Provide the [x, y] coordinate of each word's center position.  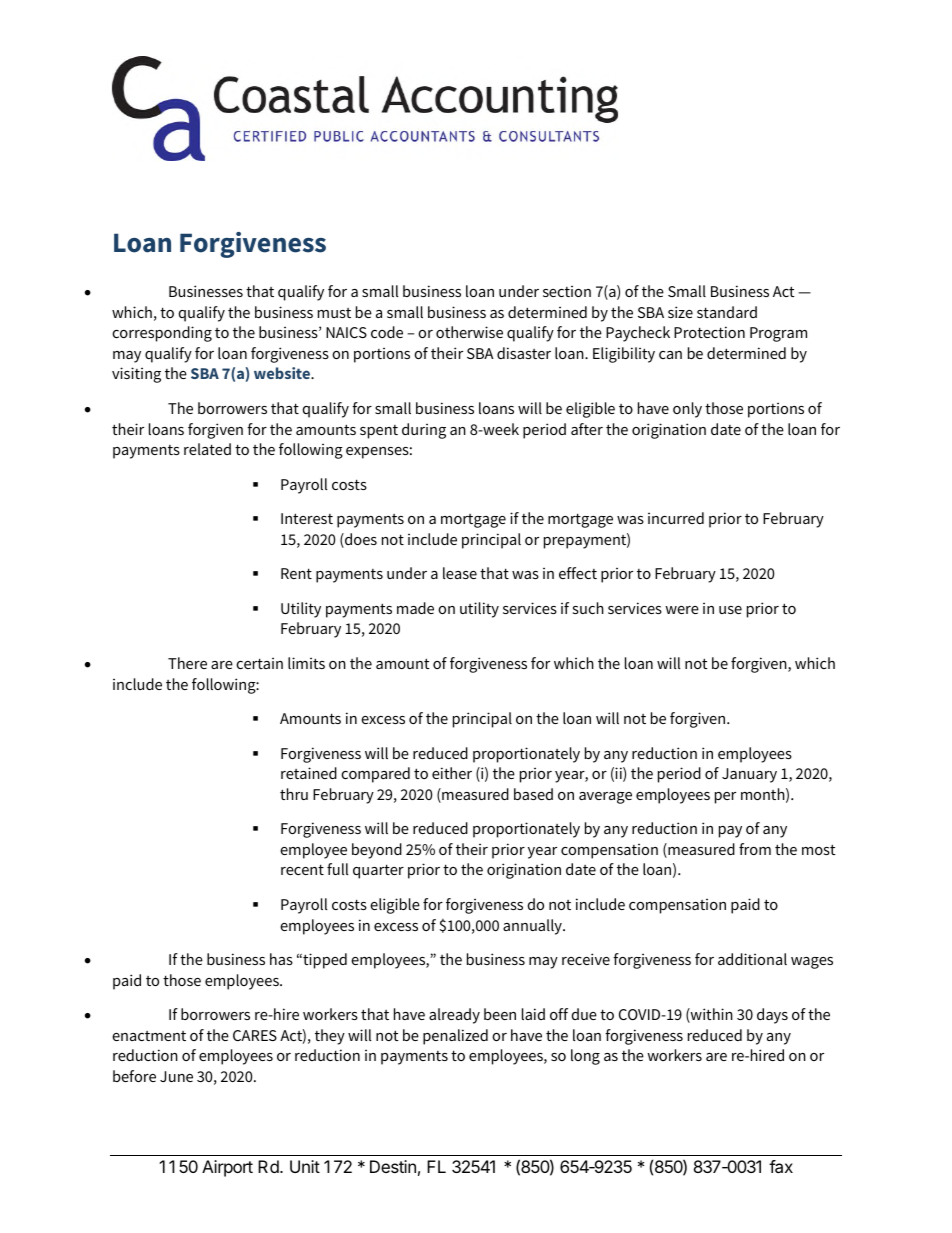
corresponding [162, 334]
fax [781, 1166]
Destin [393, 1166]
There [187, 663]
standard [727, 312]
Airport [227, 1168]
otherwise [469, 332]
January [749, 775]
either [452, 773]
